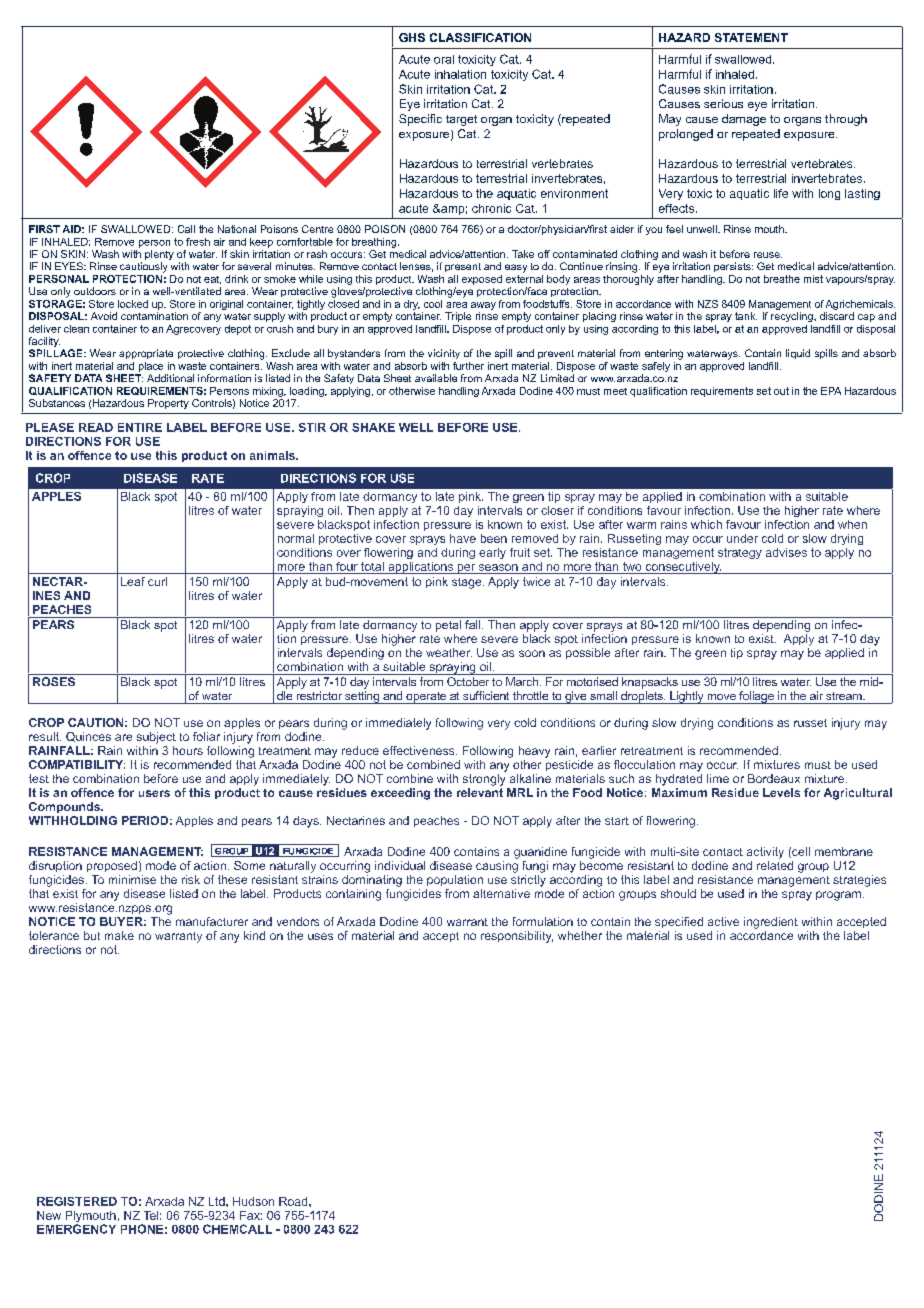  Describe the element at coordinates (463, 538) in the image. I see `have` at that location.
